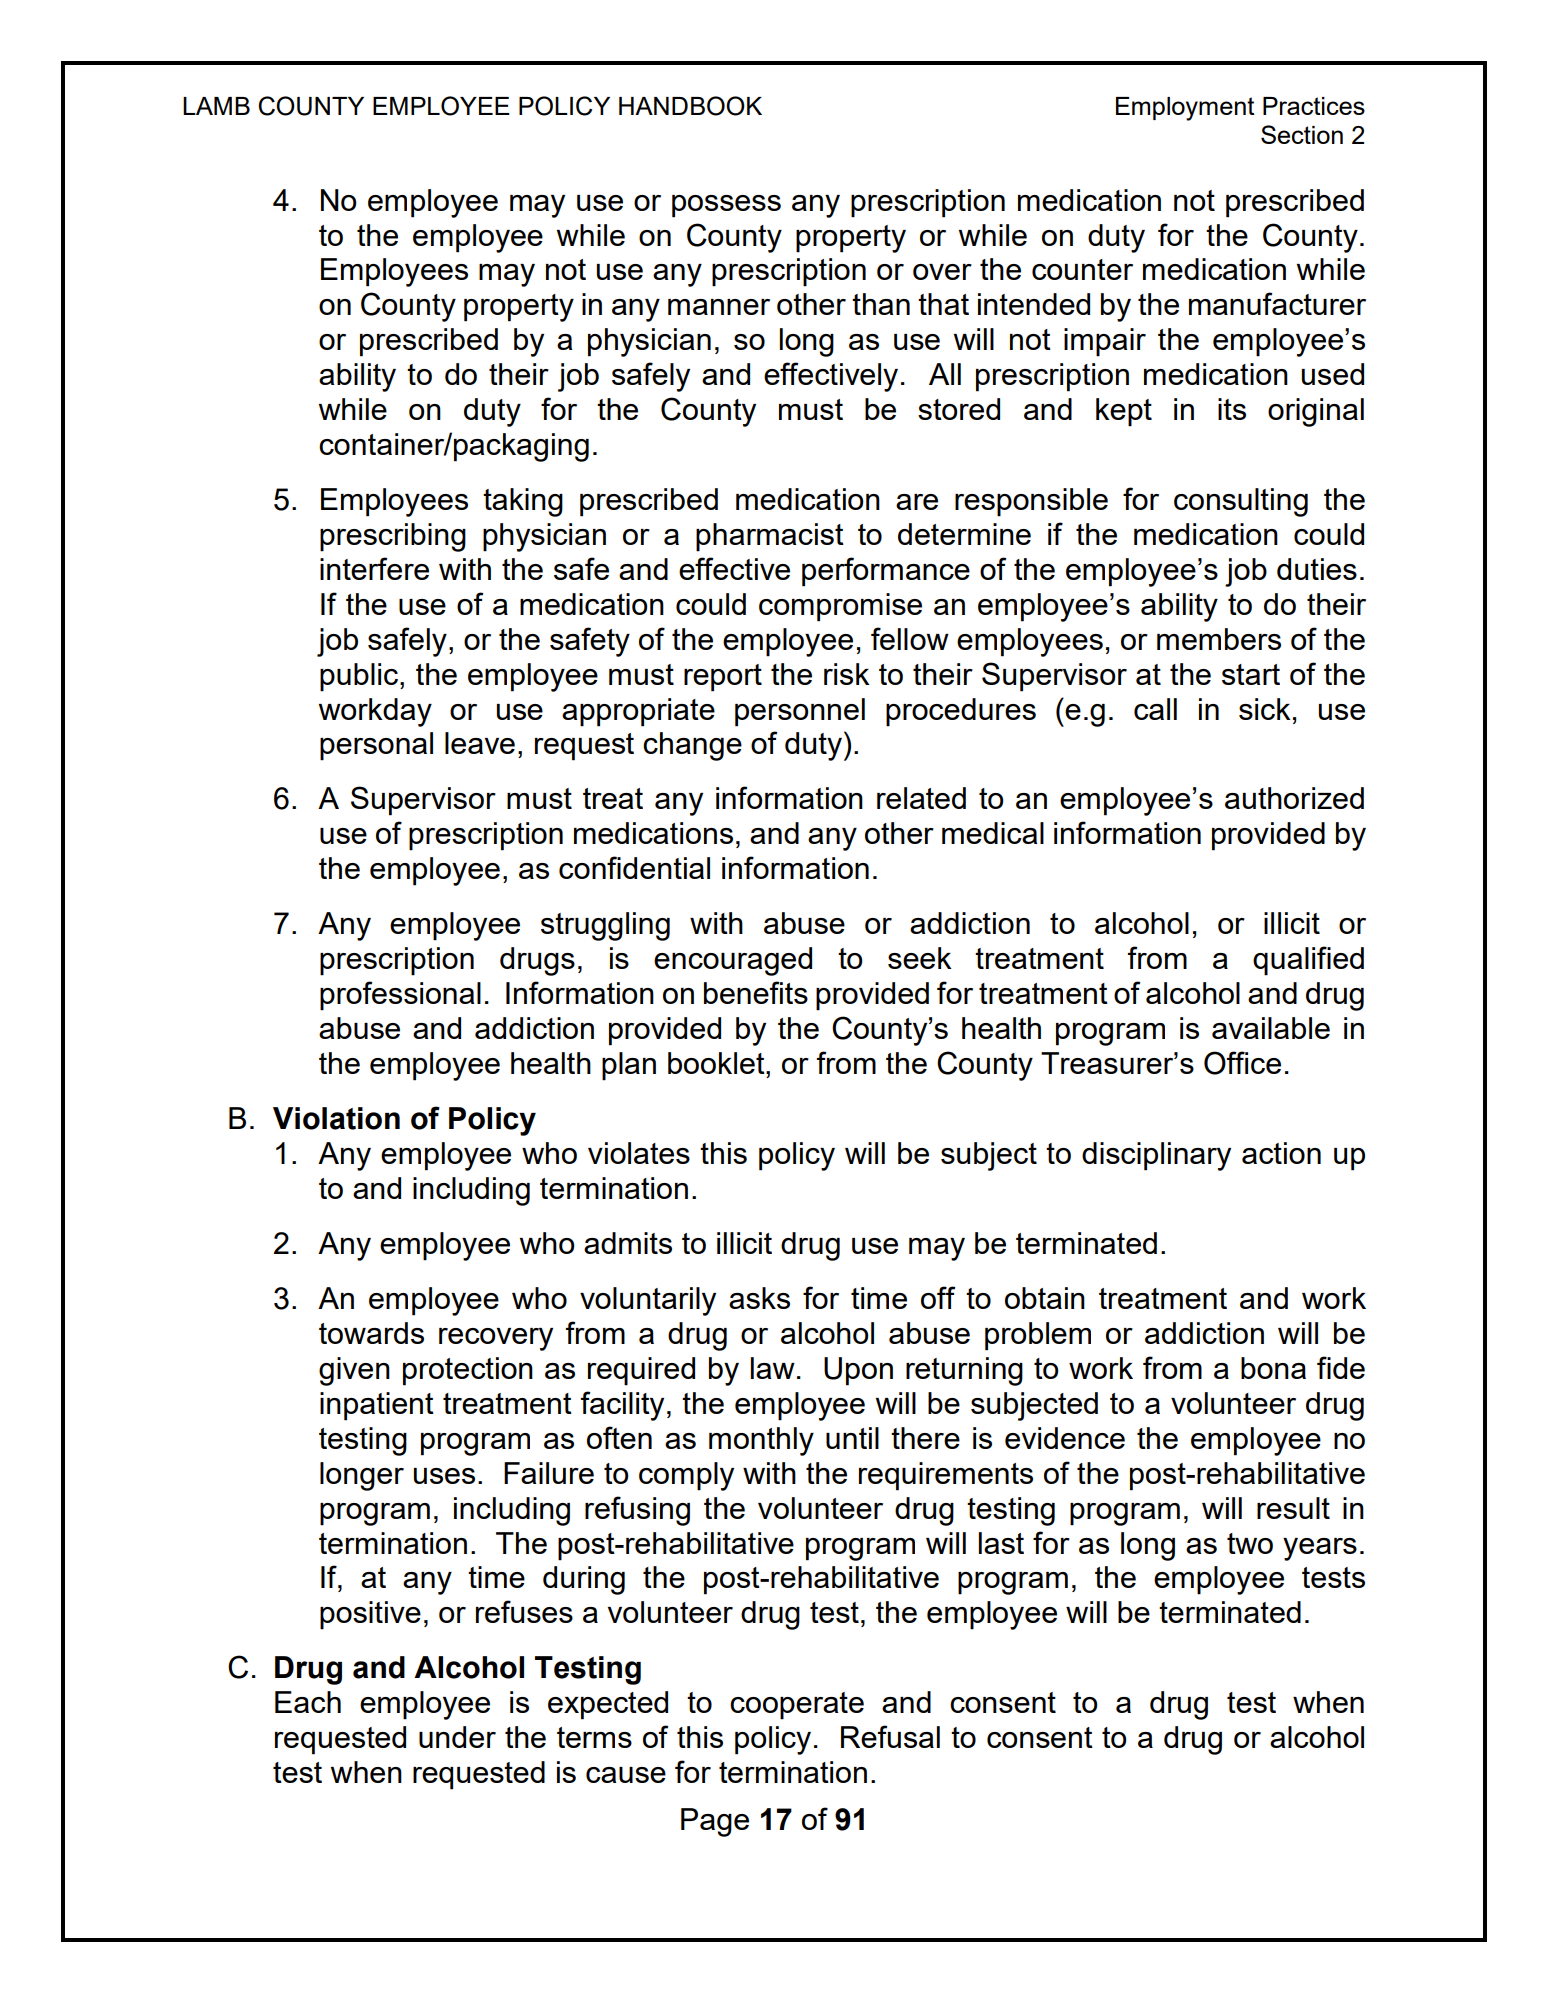  I want to click on consulting, so click(1241, 502).
